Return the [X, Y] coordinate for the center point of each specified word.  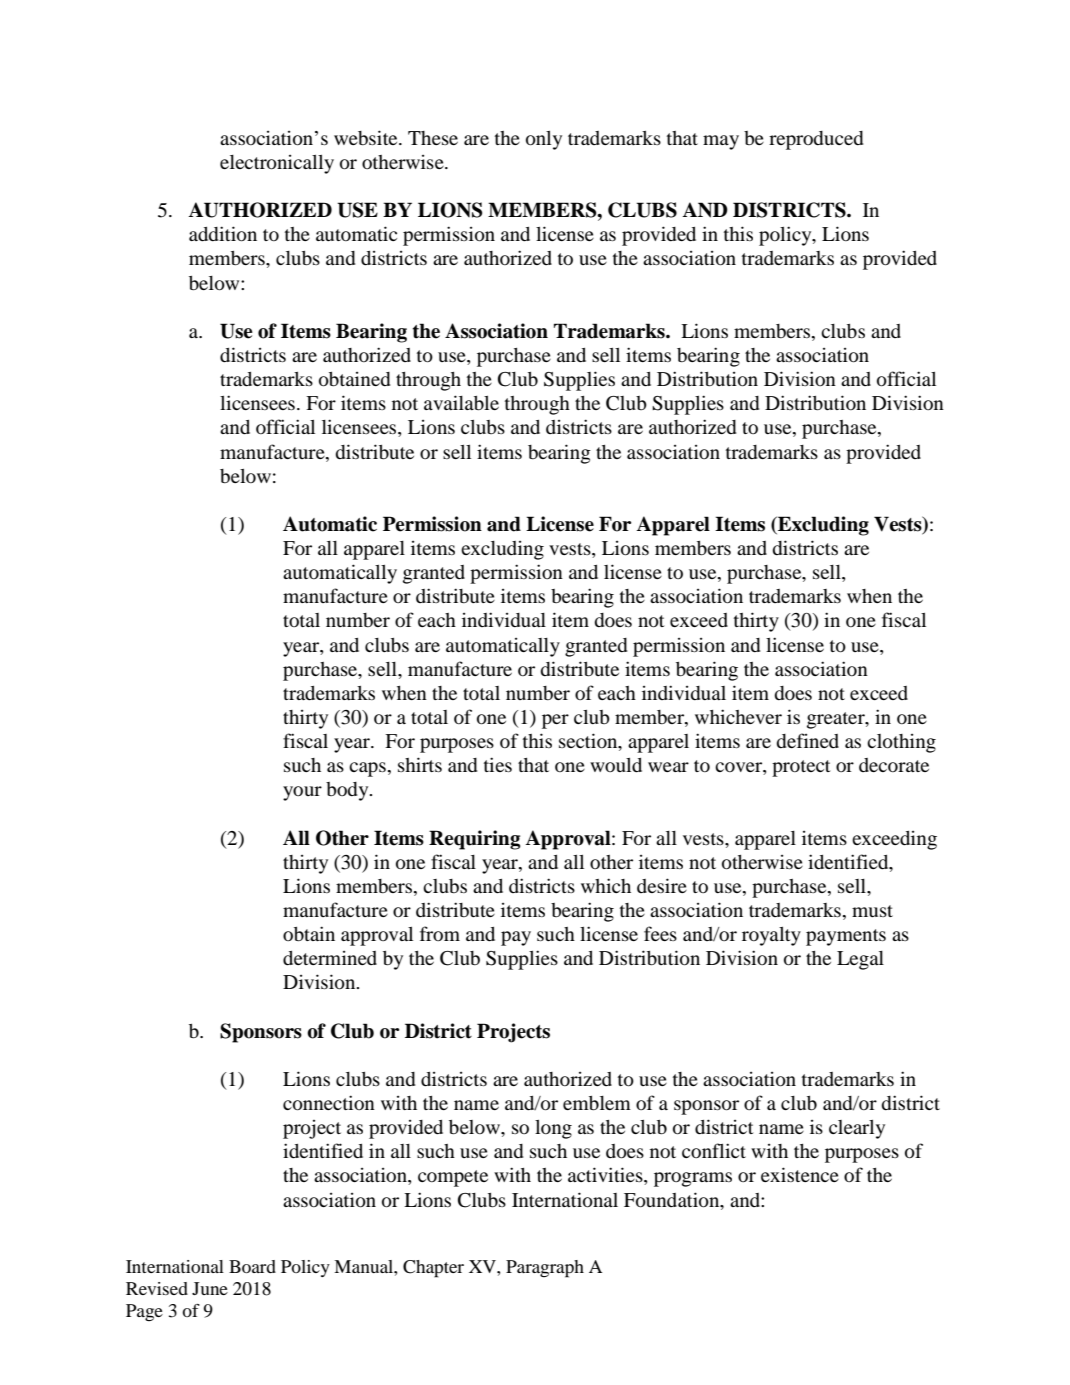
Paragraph [545, 1269]
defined [807, 740]
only [544, 140]
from [440, 933]
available [461, 402]
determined [330, 958]
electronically [277, 164]
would [616, 765]
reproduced [816, 140]
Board [252, 1266]
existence [800, 1174]
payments [846, 937]
